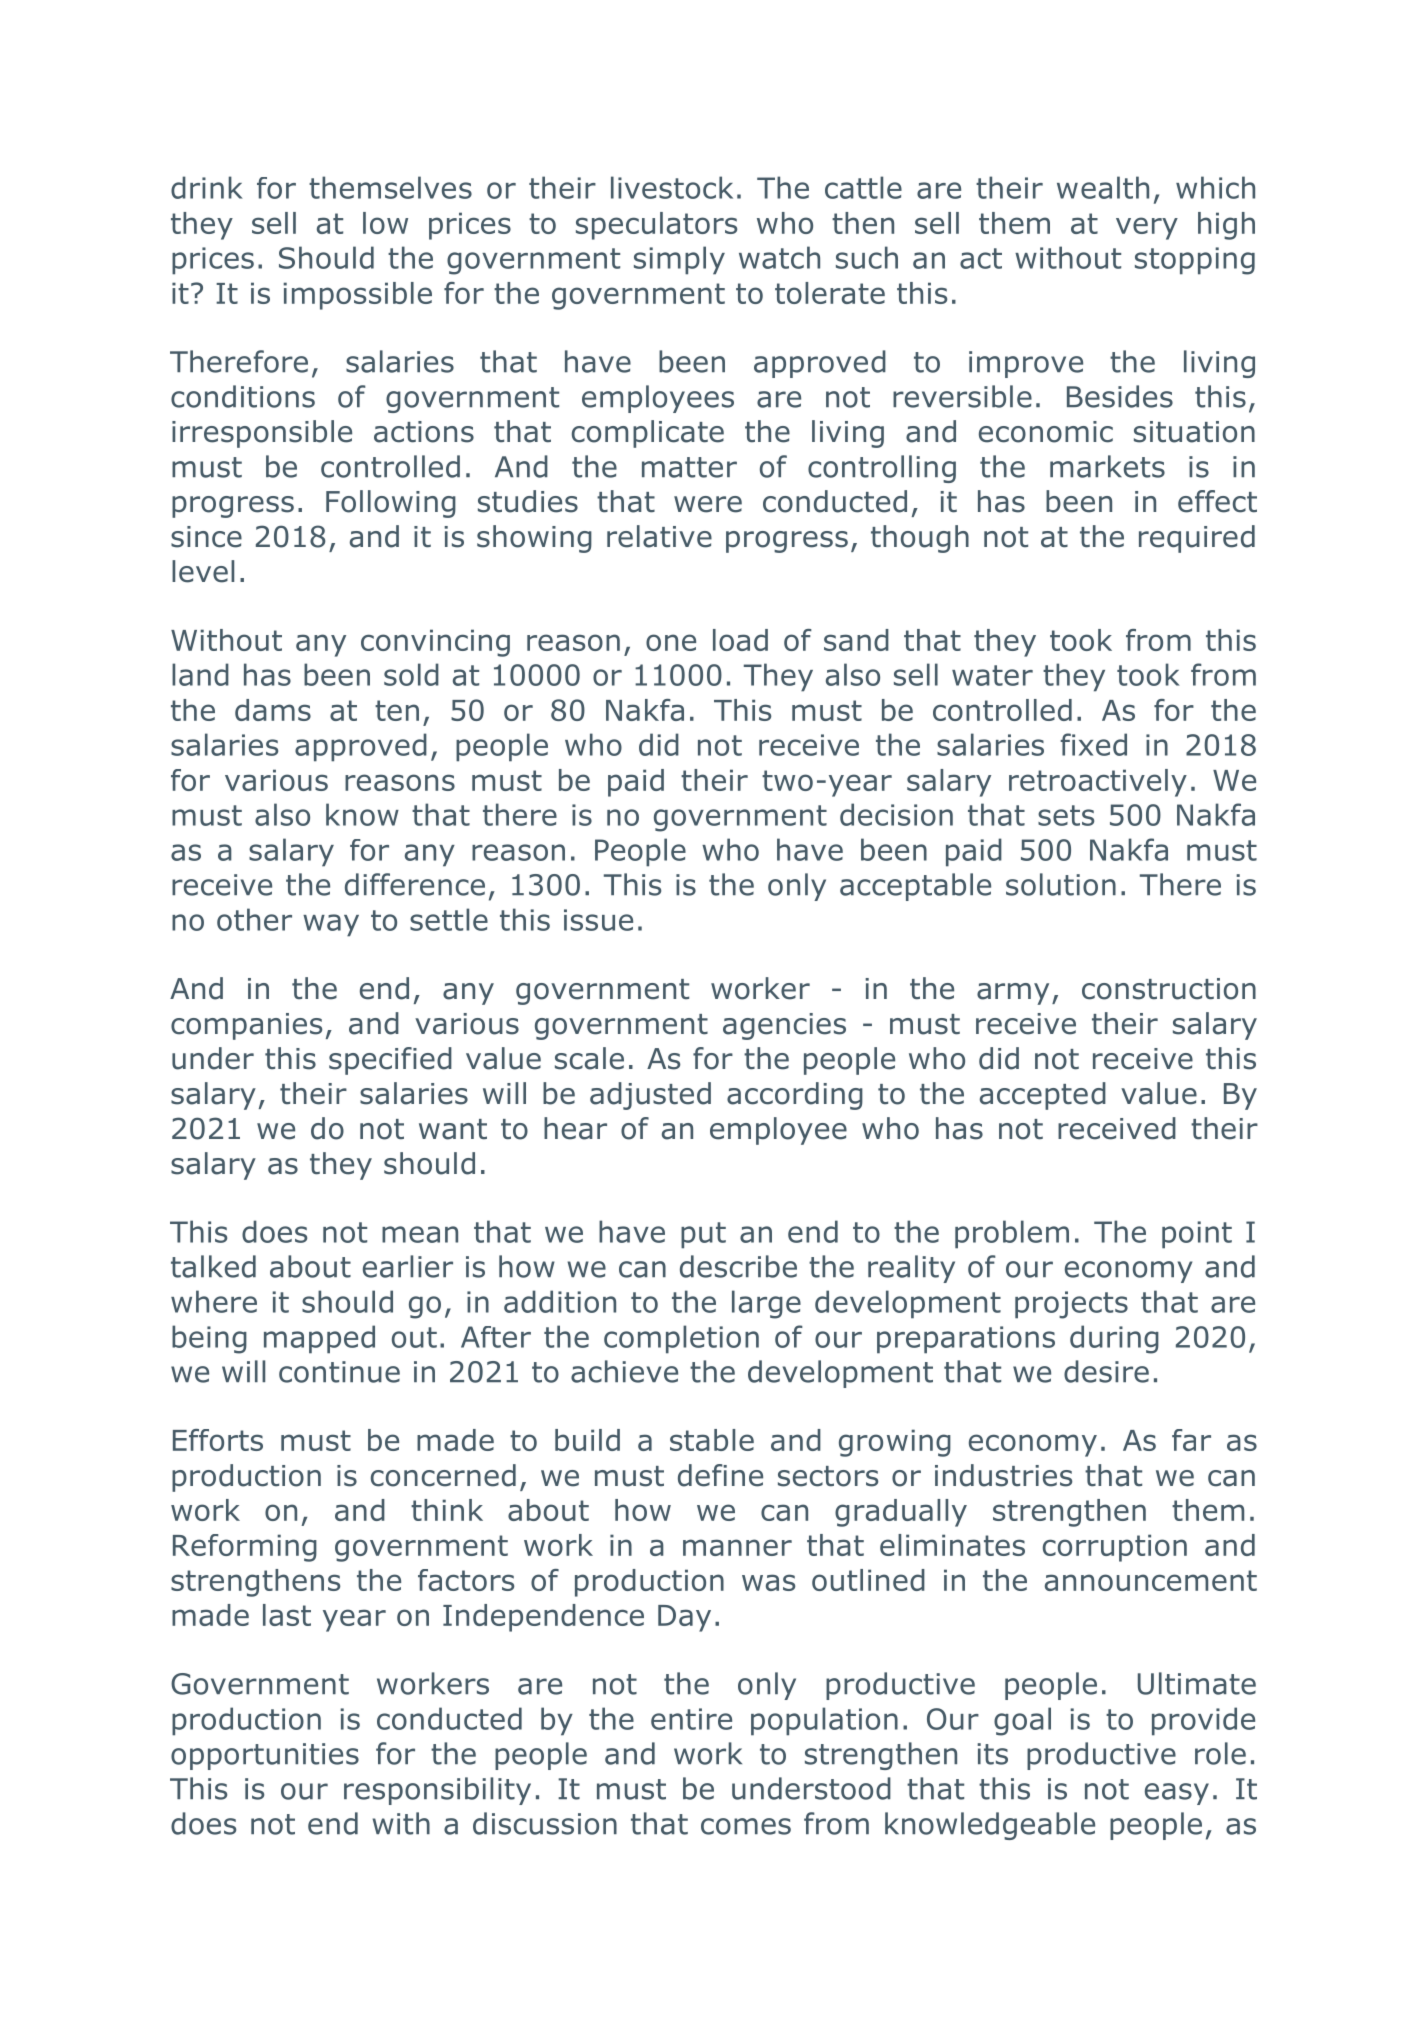 The height and width of the image is (2019, 1428). Describe the element at coordinates (679, 260) in the image. I see `simply` at that location.
